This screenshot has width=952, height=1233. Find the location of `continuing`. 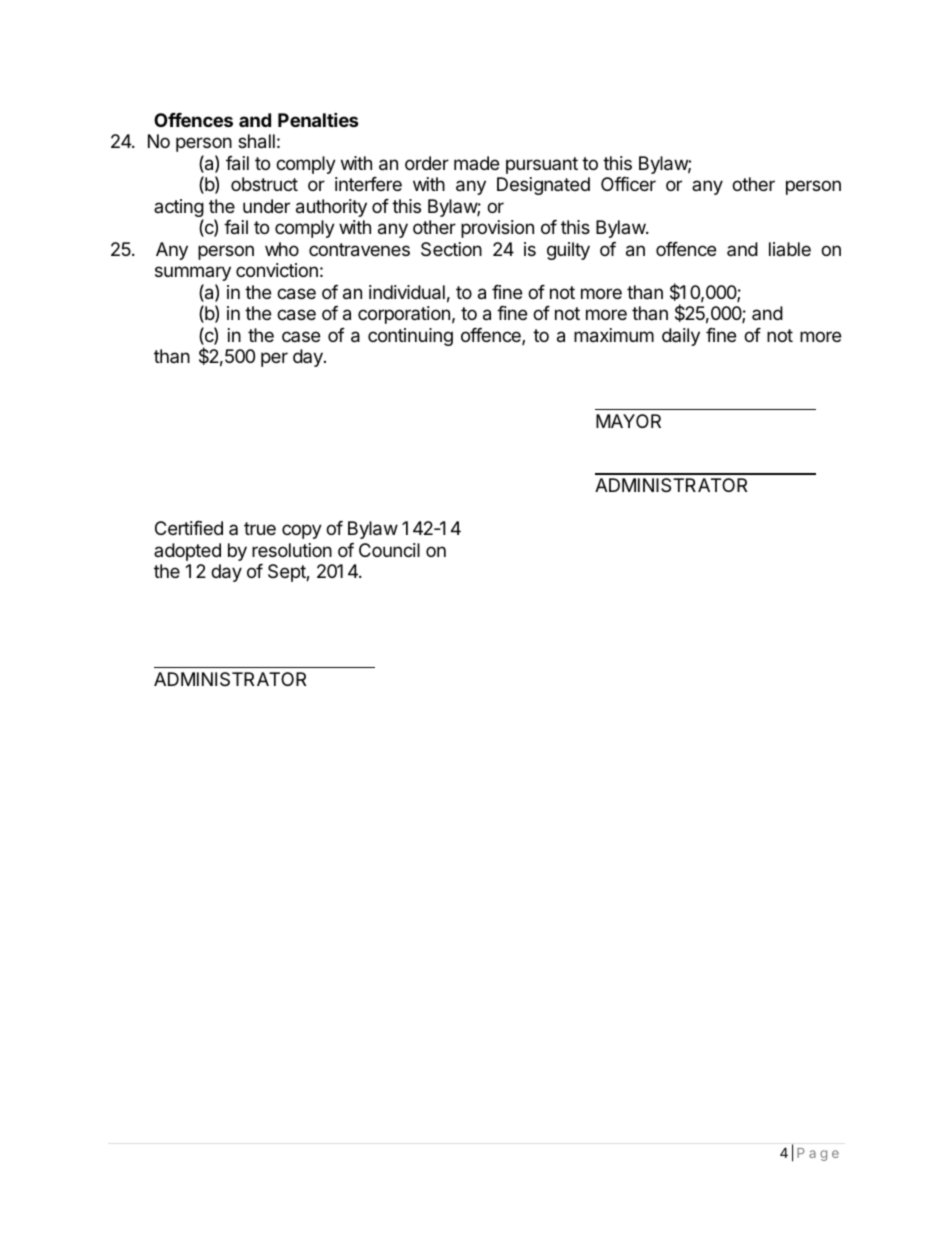

continuing is located at coordinates (410, 337).
